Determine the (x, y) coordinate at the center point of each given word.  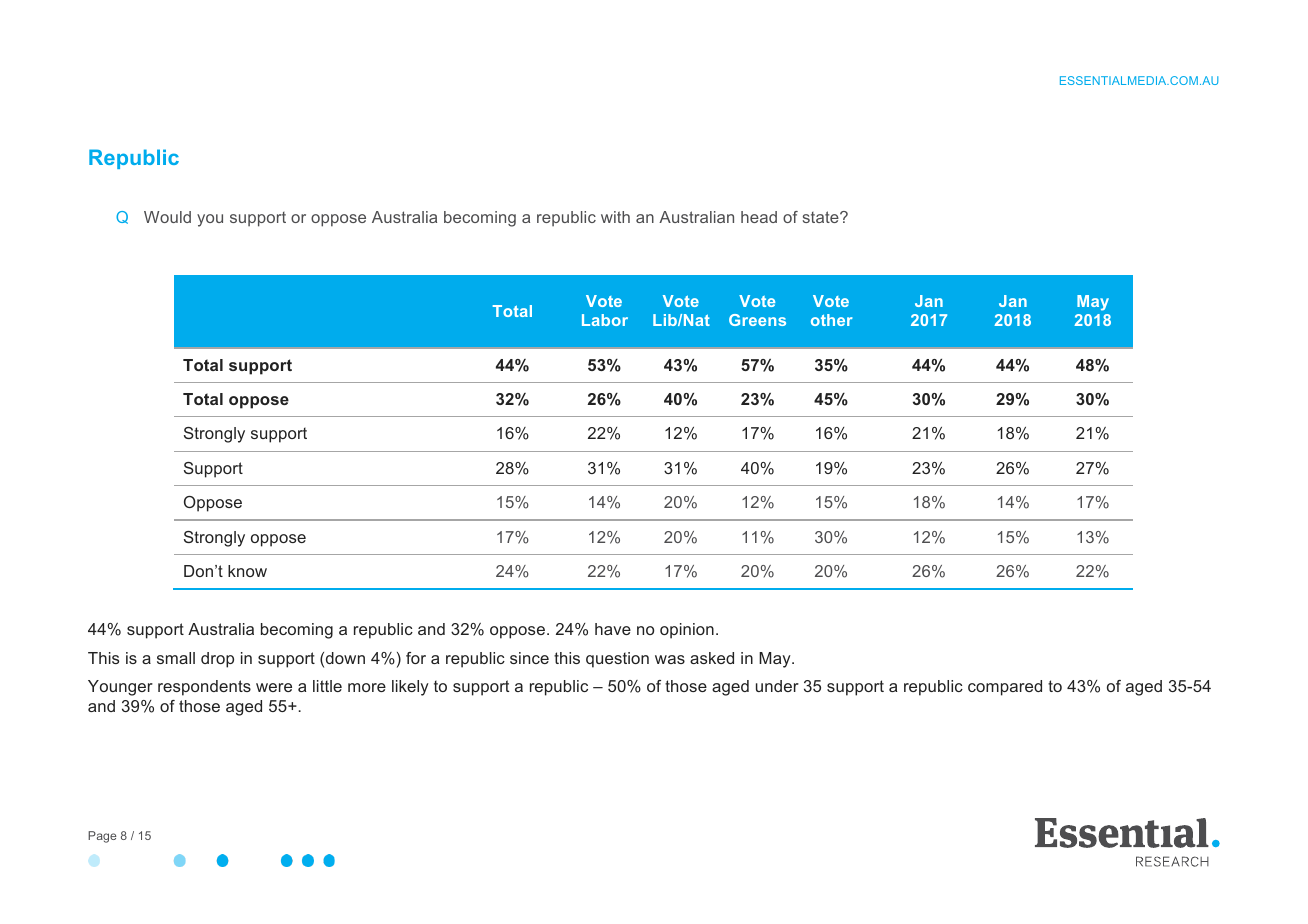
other (832, 320)
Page (102, 837)
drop (217, 660)
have (613, 629)
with (615, 217)
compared (1005, 688)
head (759, 217)
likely (410, 688)
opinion (687, 631)
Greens (757, 320)
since (529, 658)
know (247, 571)
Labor (605, 320)
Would (167, 217)
